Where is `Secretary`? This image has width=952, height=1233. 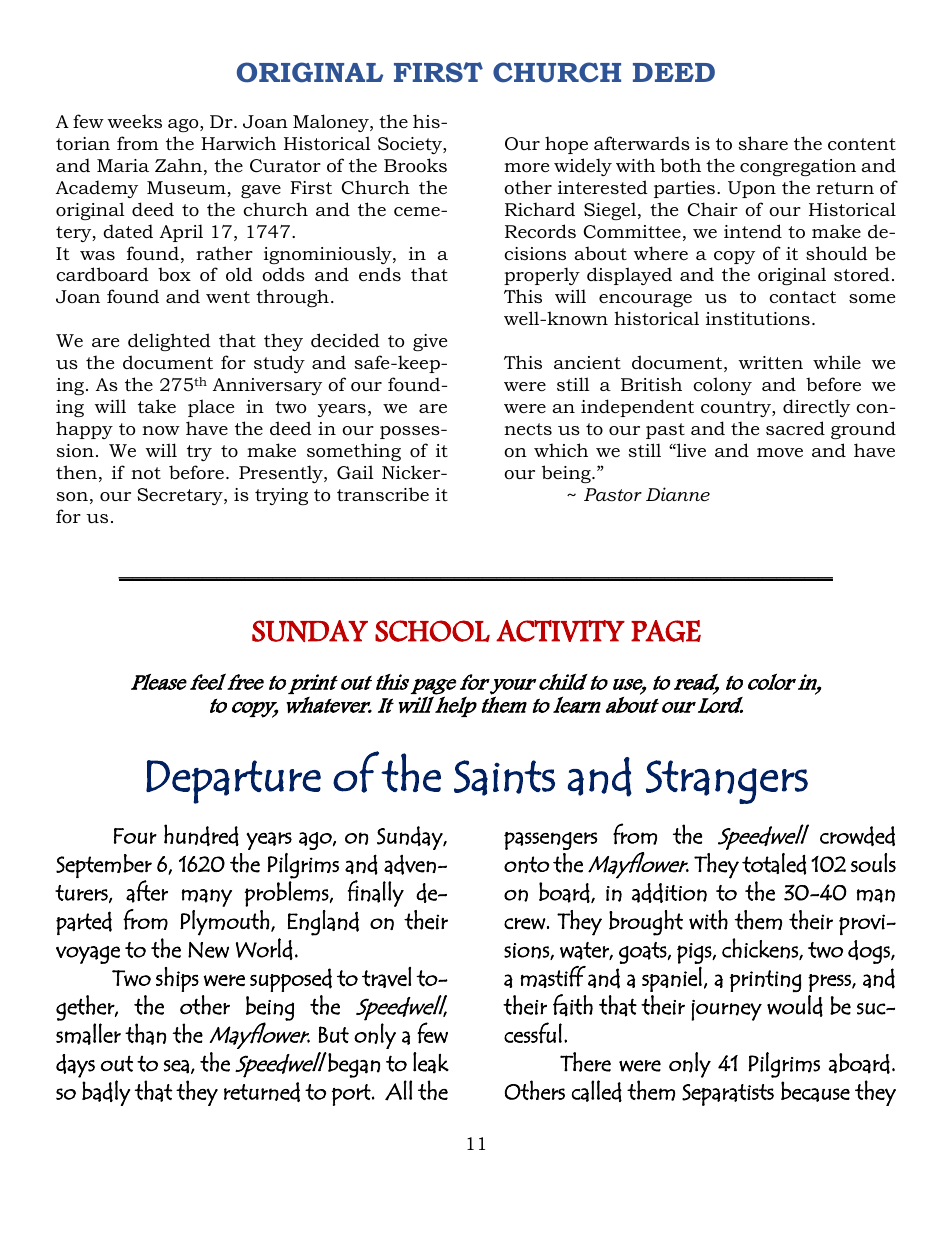
Secretary is located at coordinates (181, 496).
